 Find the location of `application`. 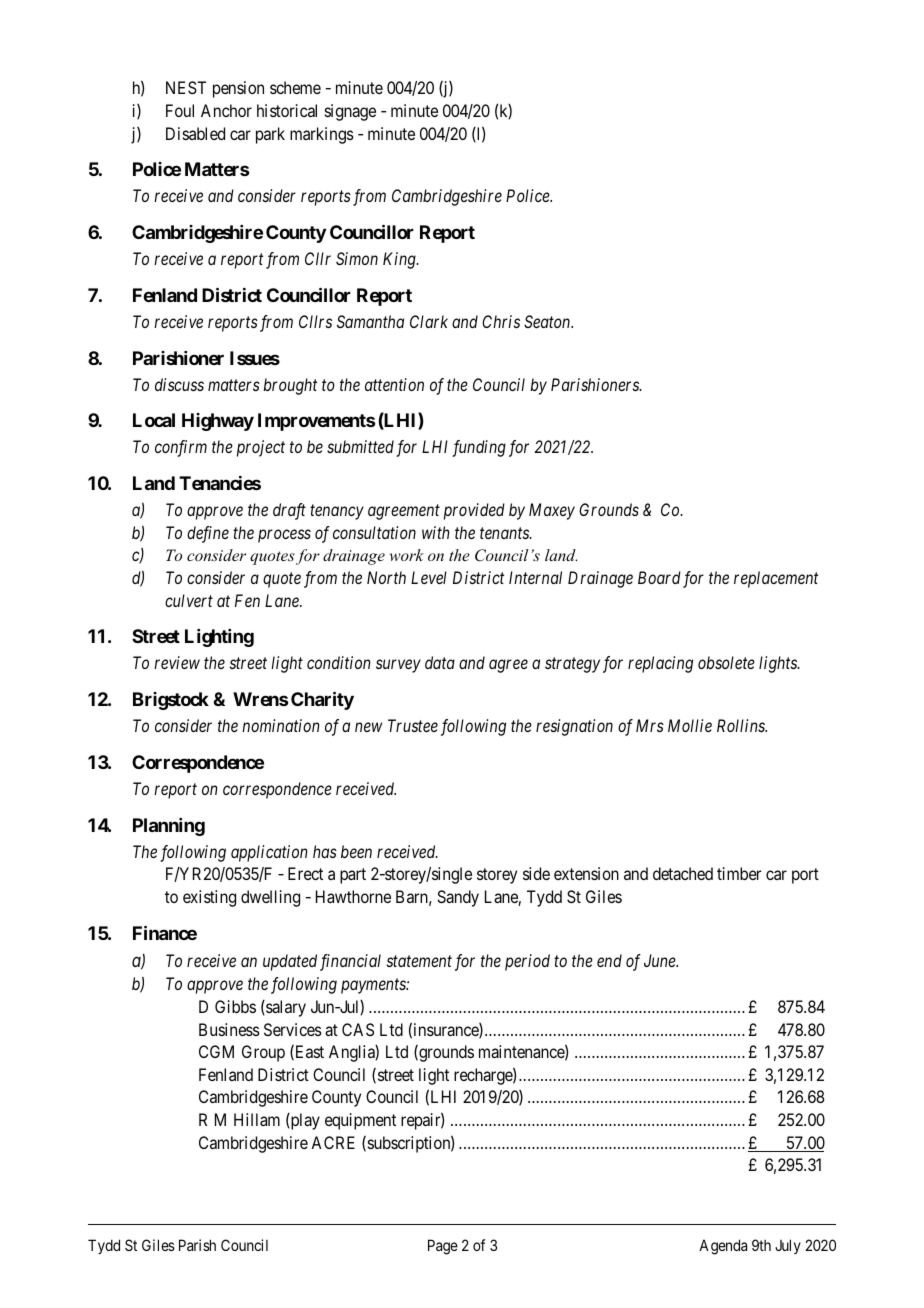

application is located at coordinates (269, 853).
